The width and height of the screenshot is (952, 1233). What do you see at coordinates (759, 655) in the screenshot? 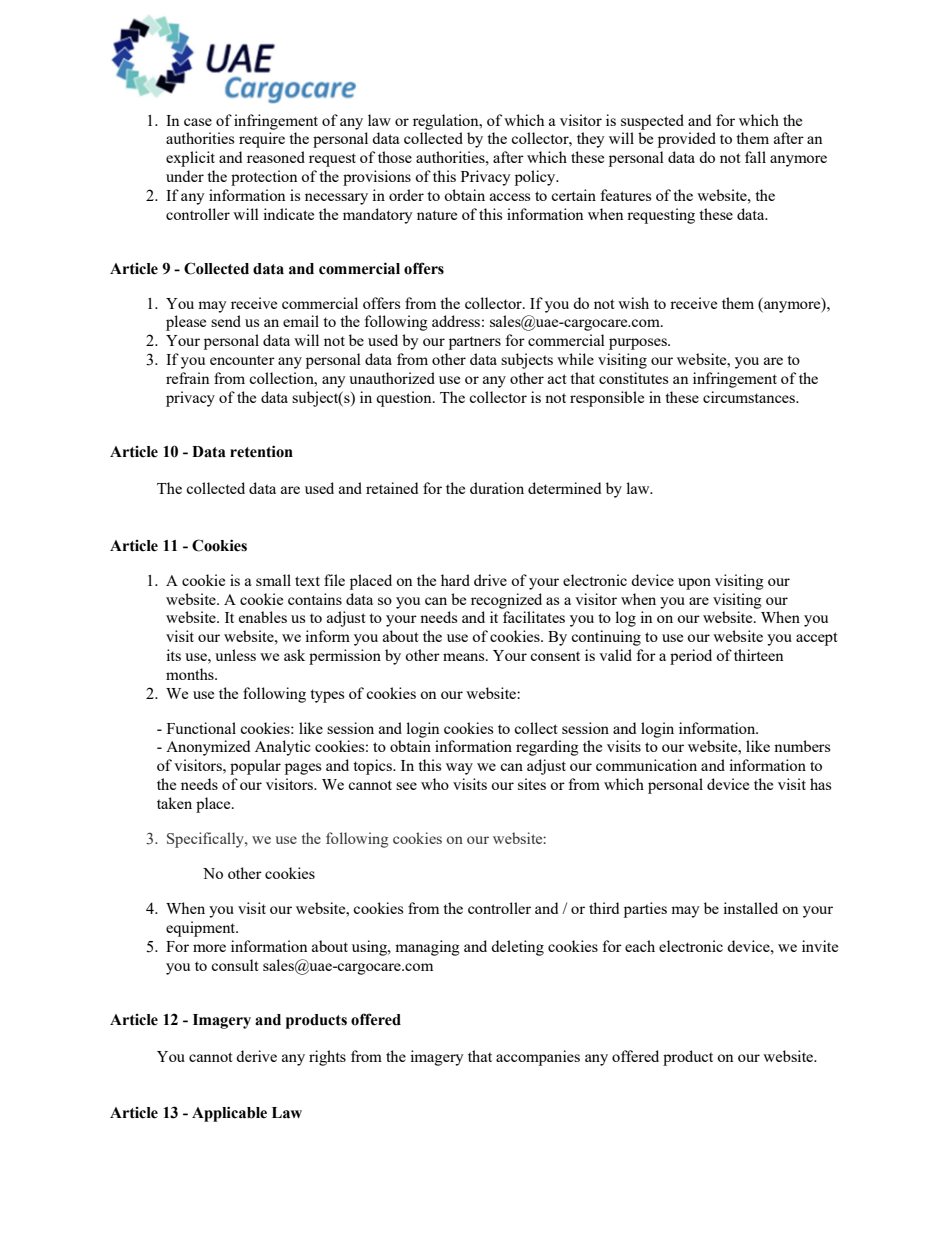
I see `thirteen` at bounding box center [759, 655].
